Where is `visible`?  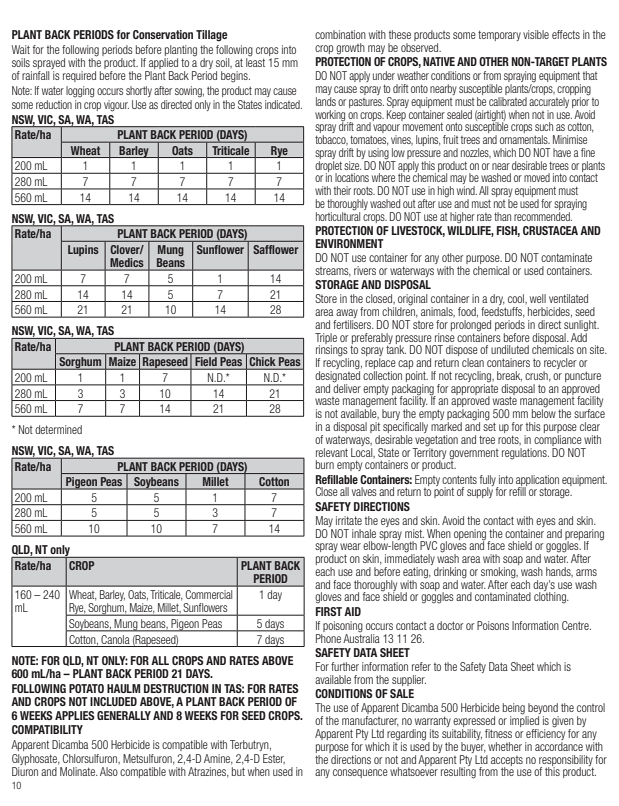
visible is located at coordinates (536, 34).
